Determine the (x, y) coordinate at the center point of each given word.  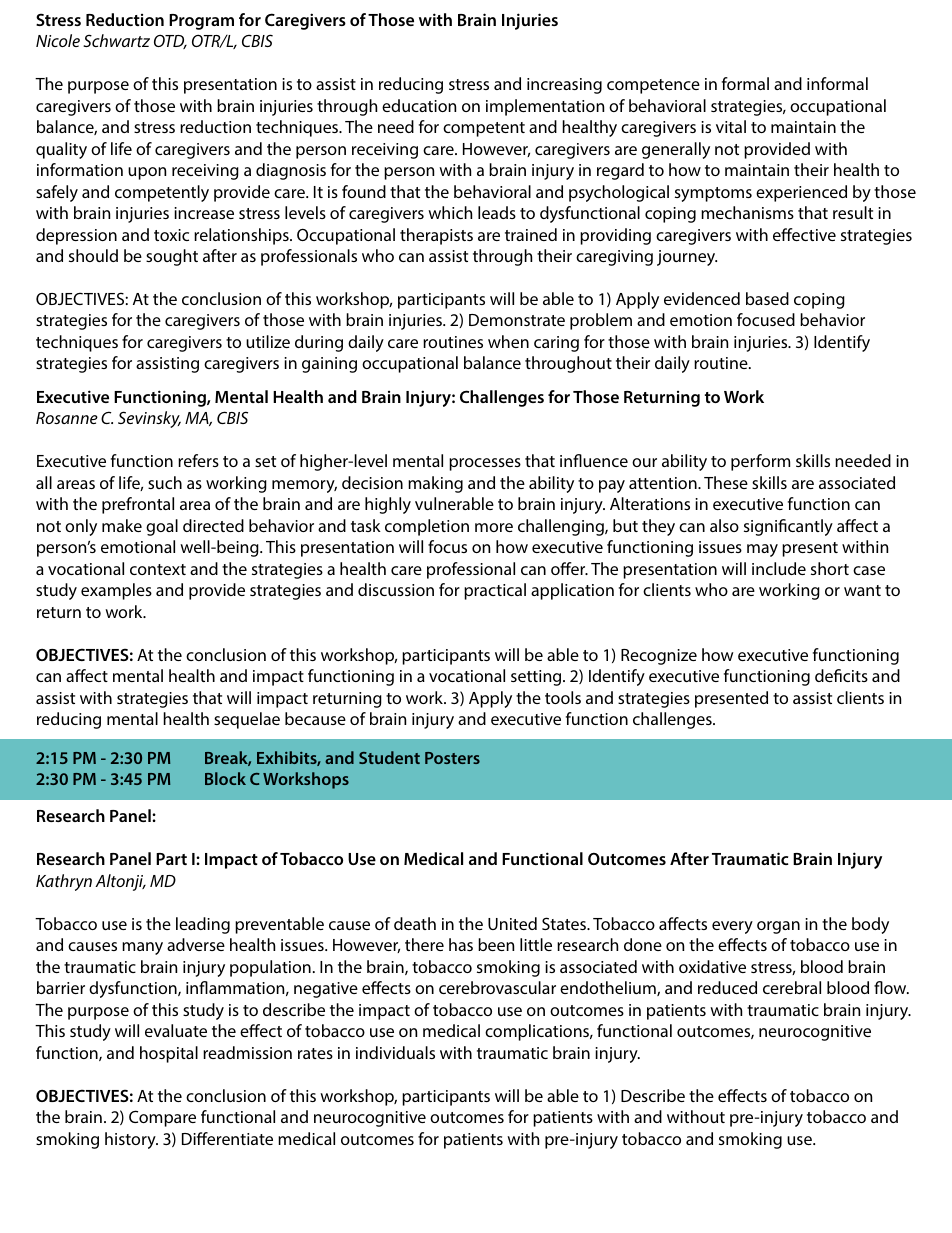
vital (731, 126)
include (779, 568)
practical (495, 591)
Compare (162, 1118)
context (158, 569)
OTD (170, 41)
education (419, 105)
